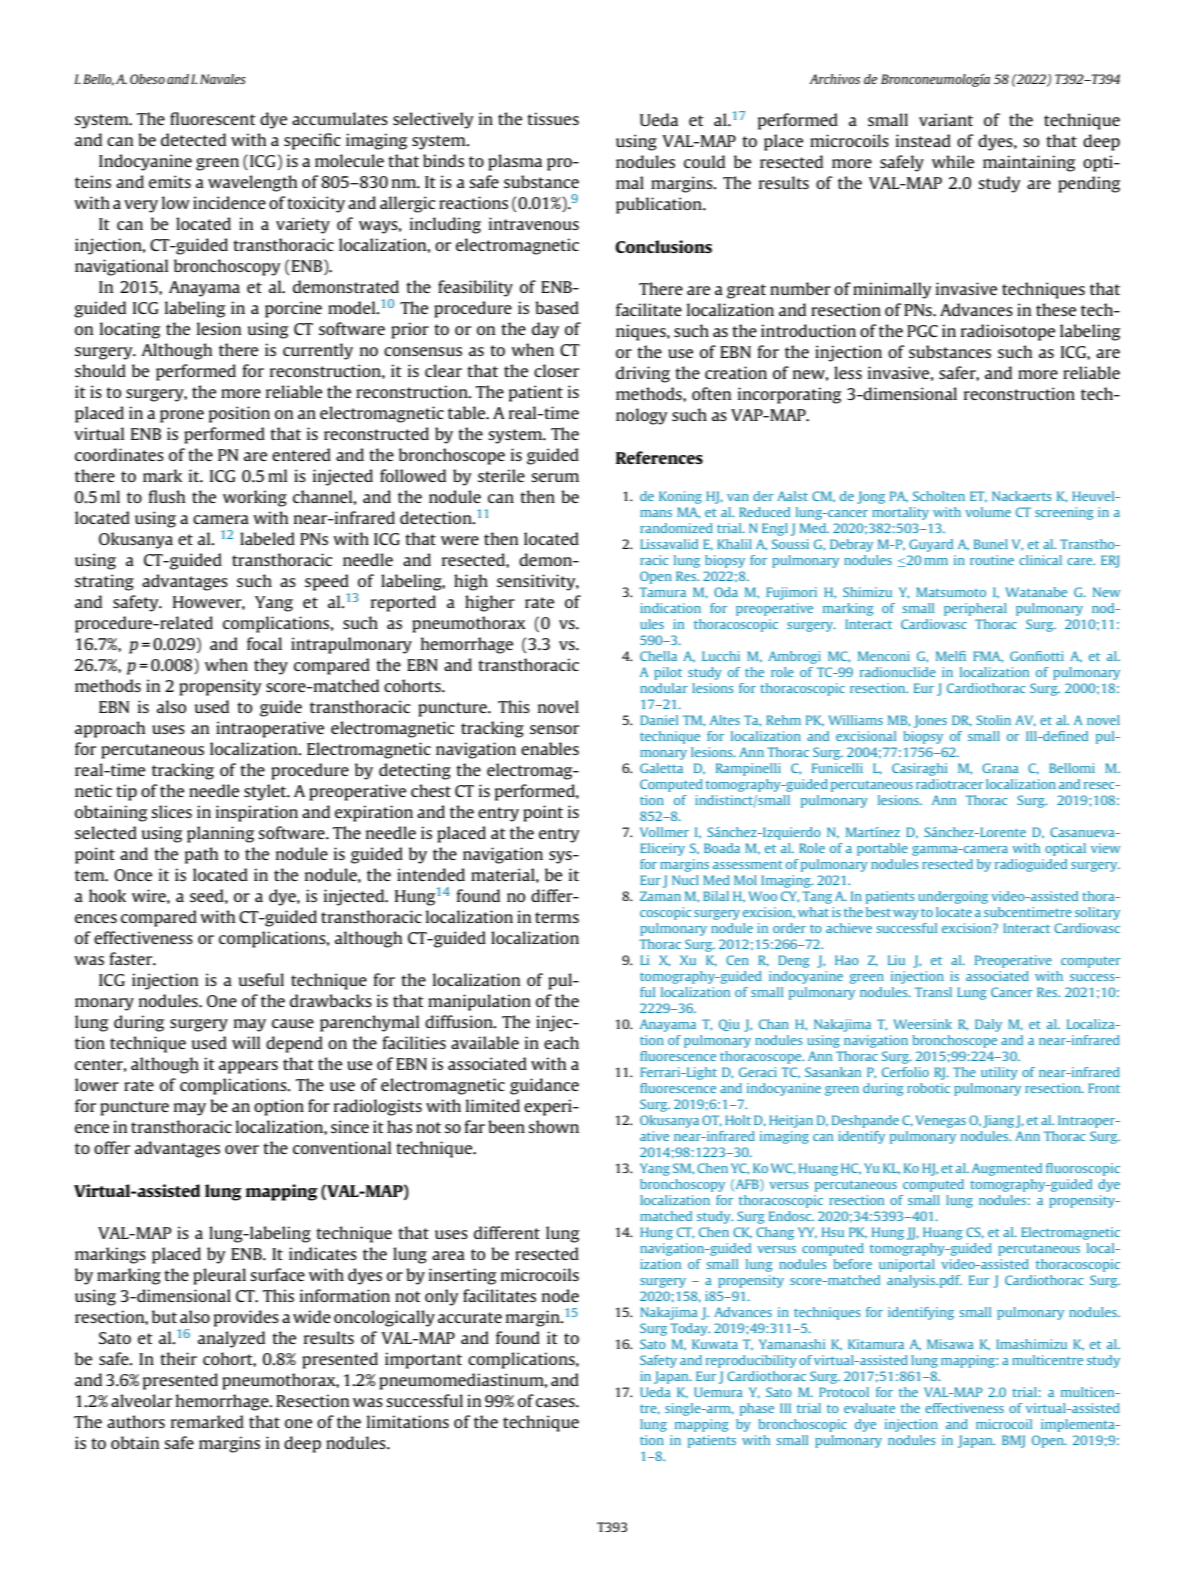  I want to click on fluorescent, so click(213, 118).
